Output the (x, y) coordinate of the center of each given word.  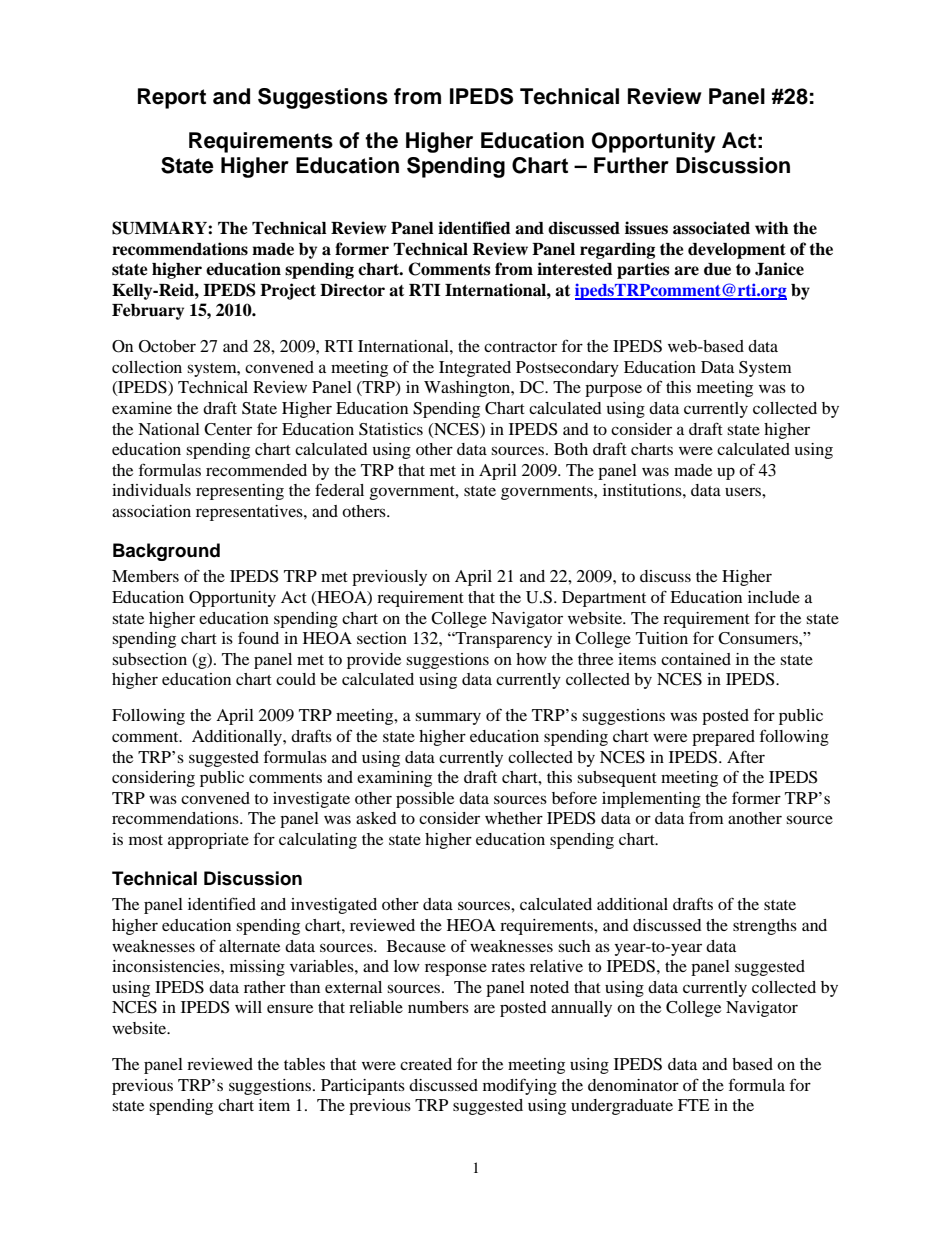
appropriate (208, 841)
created (426, 1064)
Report (172, 98)
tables (304, 1064)
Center (228, 429)
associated (711, 228)
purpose (613, 390)
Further (631, 165)
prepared (723, 738)
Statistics (391, 429)
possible (425, 800)
